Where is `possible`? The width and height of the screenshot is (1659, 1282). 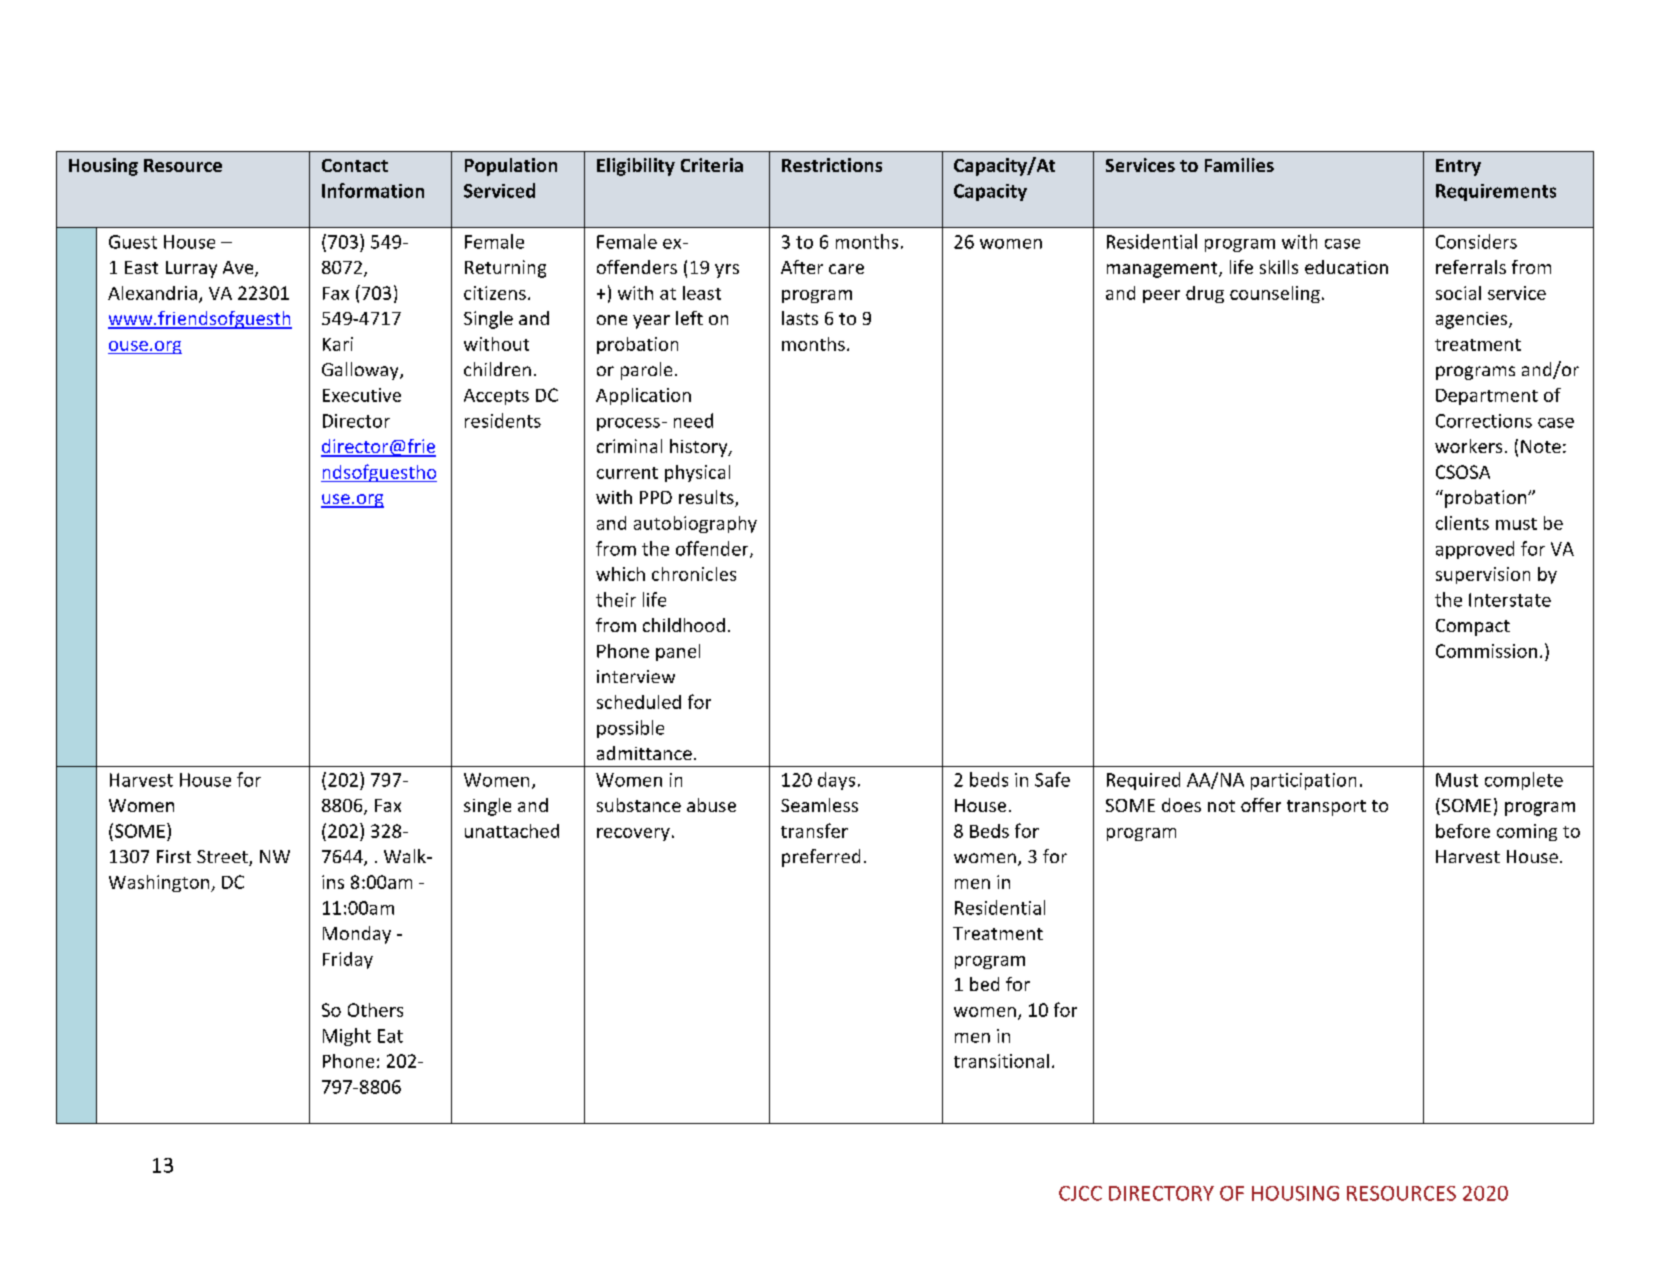
possible is located at coordinates (630, 729).
